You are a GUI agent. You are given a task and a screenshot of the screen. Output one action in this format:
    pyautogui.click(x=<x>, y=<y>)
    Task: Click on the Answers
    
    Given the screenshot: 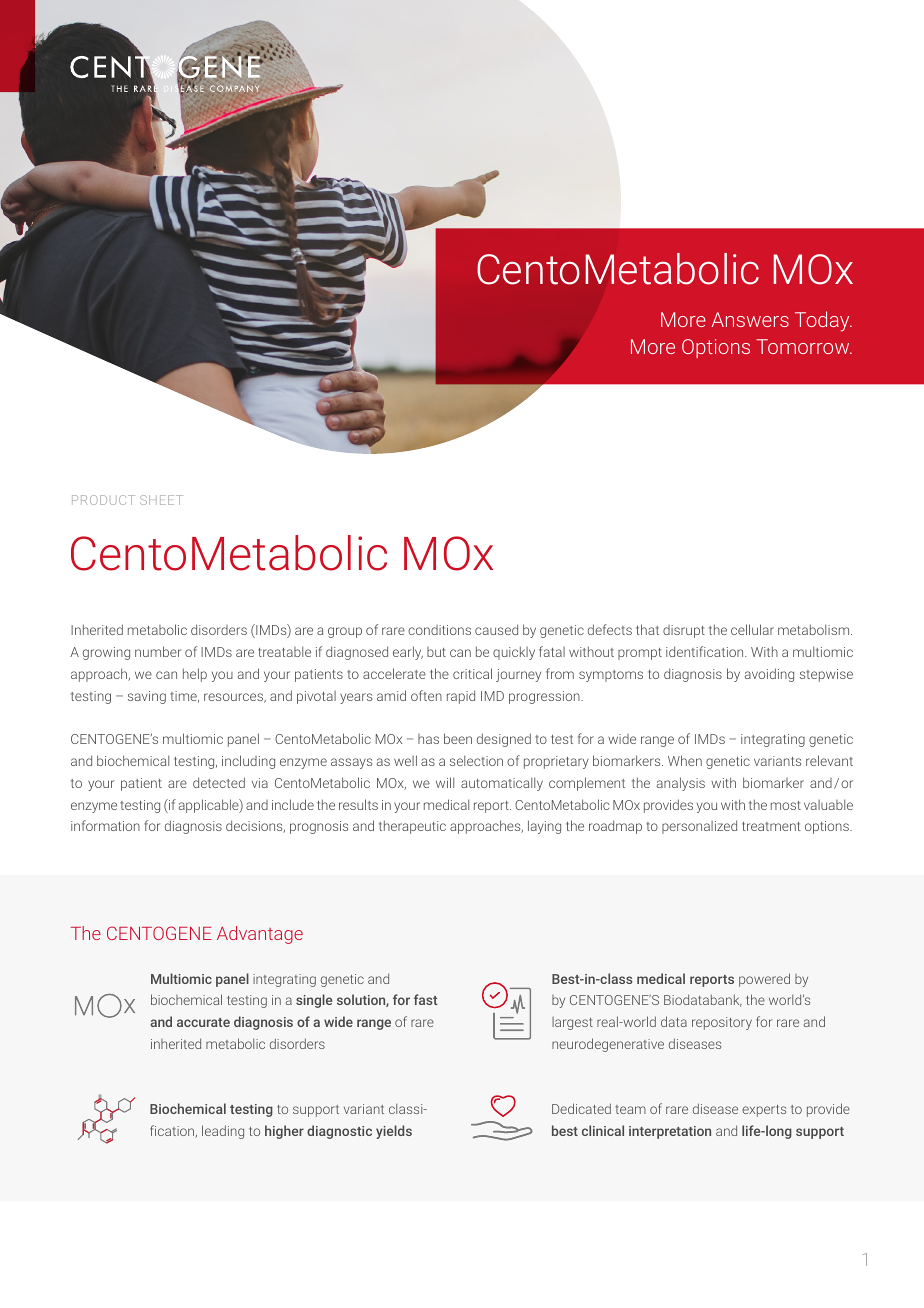 What is the action you would take?
    pyautogui.click(x=750, y=319)
